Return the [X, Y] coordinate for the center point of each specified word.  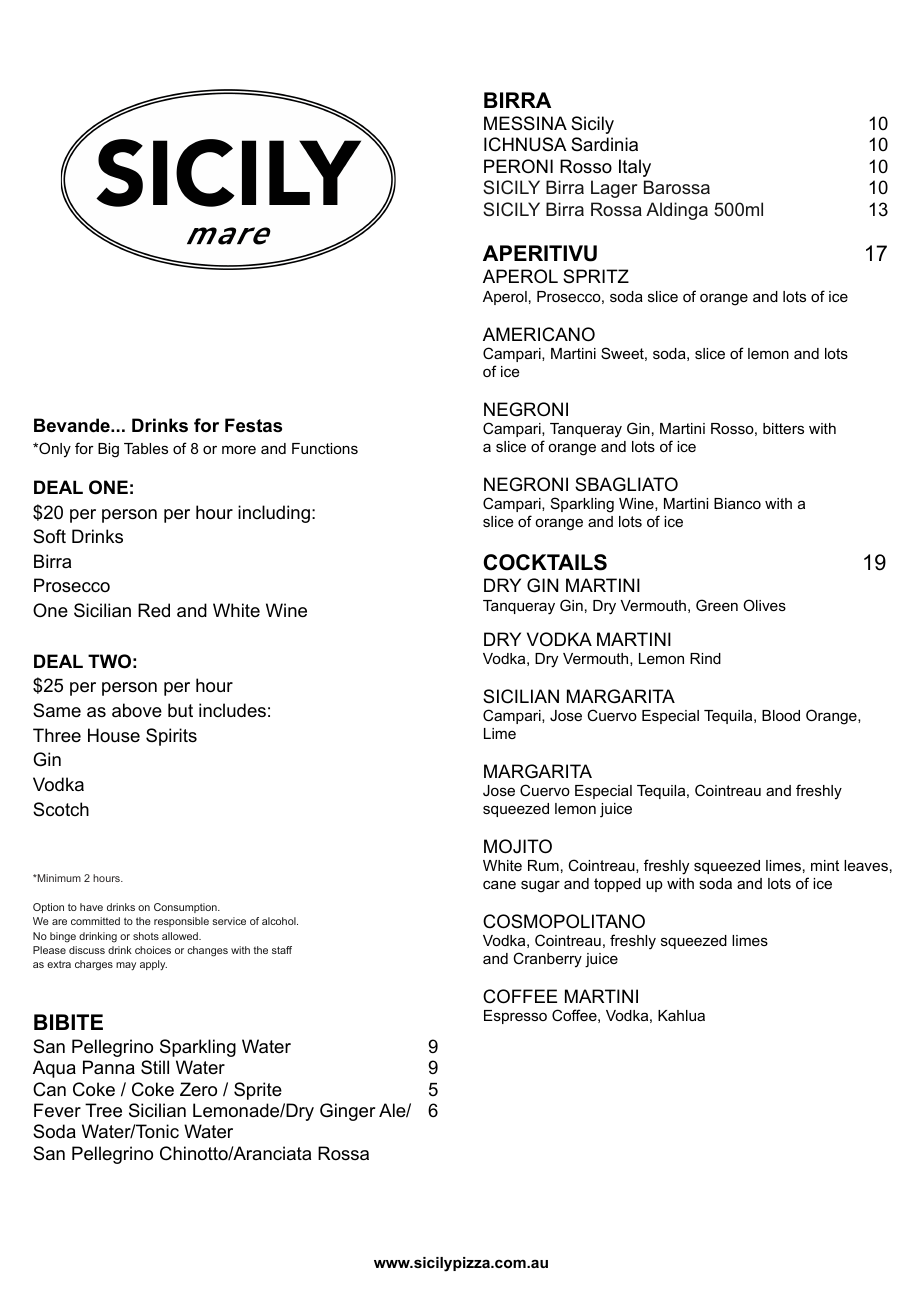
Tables [146, 448]
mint [825, 865]
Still [155, 1067]
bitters [783, 428]
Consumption [186, 908]
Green [717, 605]
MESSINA [525, 123]
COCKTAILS [545, 562]
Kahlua [681, 1015]
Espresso [515, 1017]
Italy [635, 168]
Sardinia [604, 144]
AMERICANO [539, 334]
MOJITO [518, 846]
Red [154, 610]
